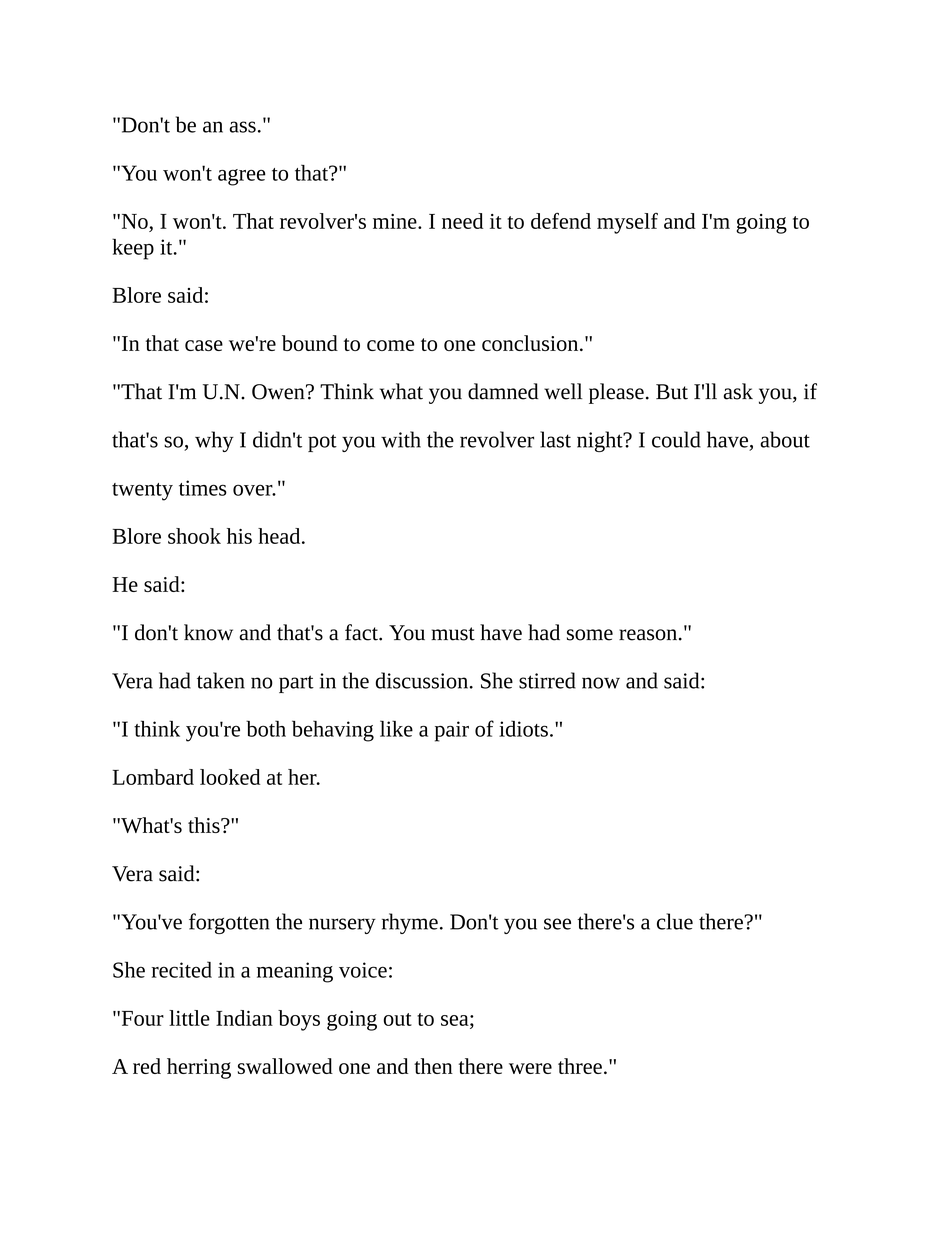 This document has height=1233, width=952. I want to click on agree, so click(242, 177).
